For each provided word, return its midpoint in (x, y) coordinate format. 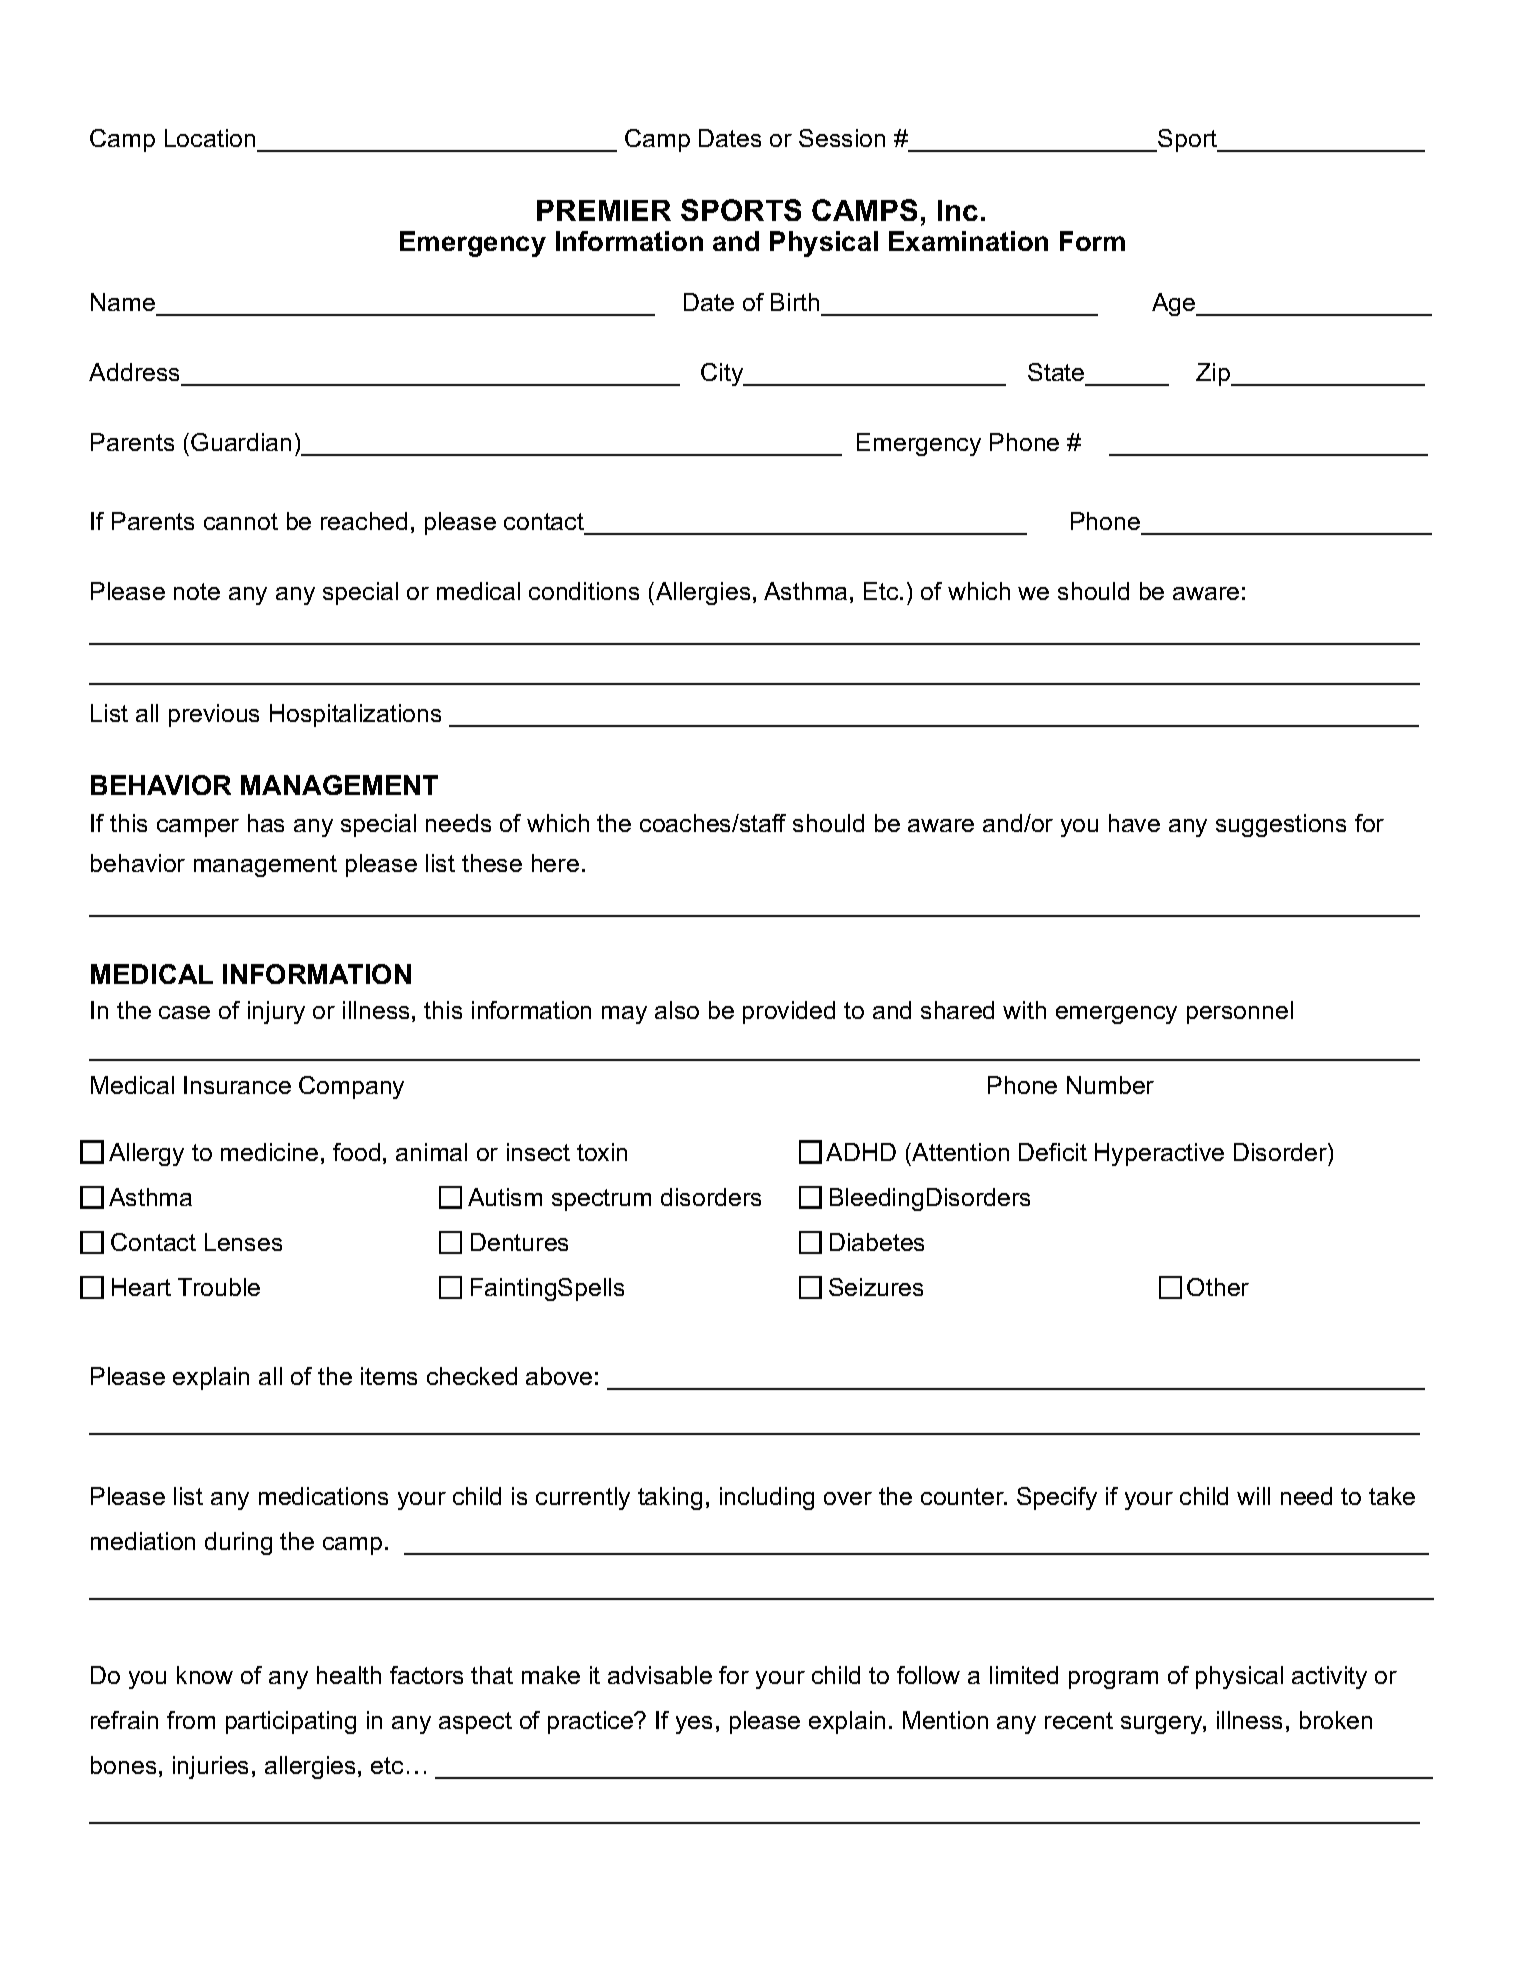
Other (1218, 1287)
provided (789, 1012)
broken (1336, 1720)
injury (276, 1012)
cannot (241, 521)
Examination (968, 241)
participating (291, 1722)
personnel (1240, 1012)
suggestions (1281, 825)
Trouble (219, 1287)
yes (694, 1725)
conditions (584, 591)
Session (842, 138)
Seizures (876, 1287)
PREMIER (604, 210)
